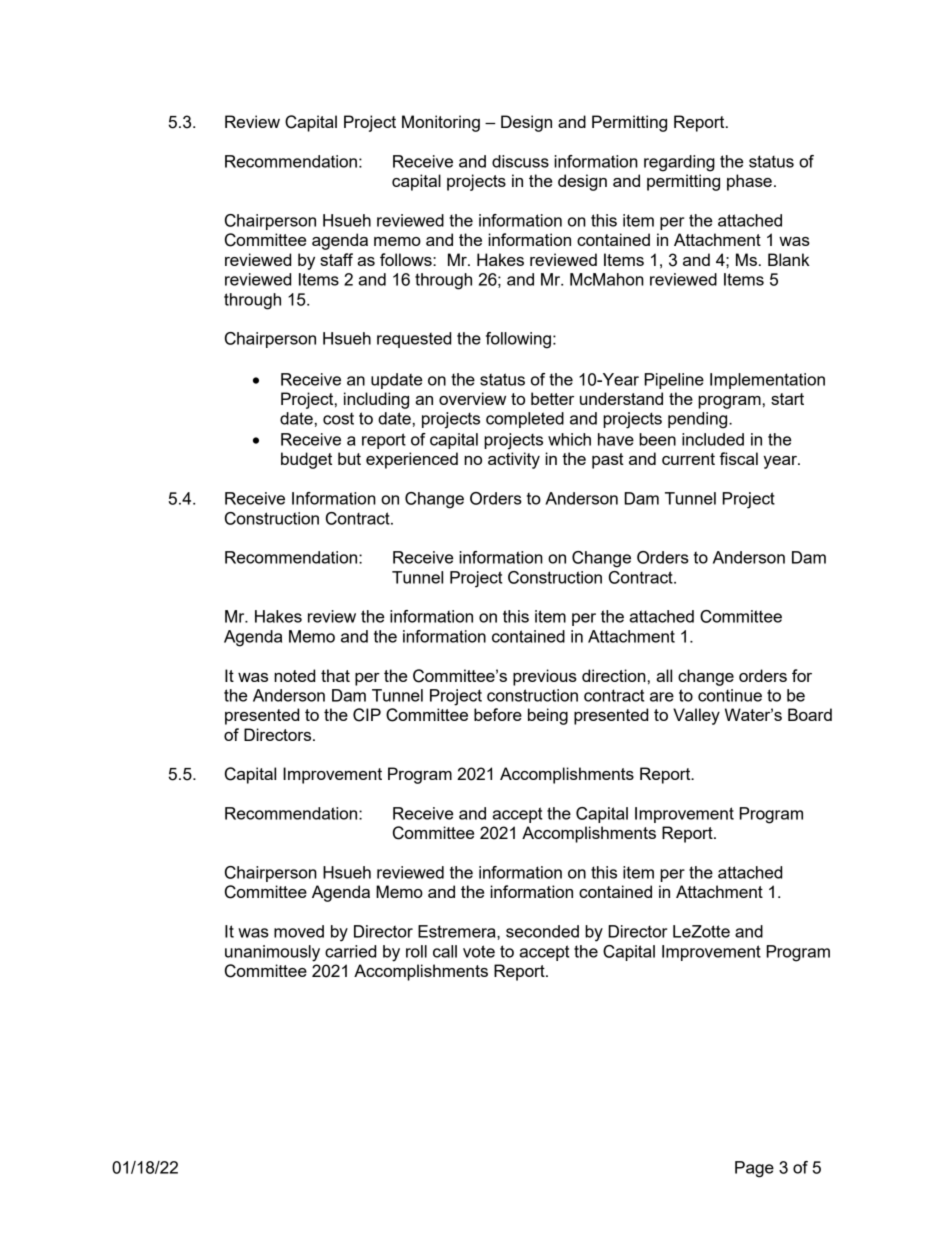  Describe the element at coordinates (548, 716) in the screenshot. I see `being` at that location.
